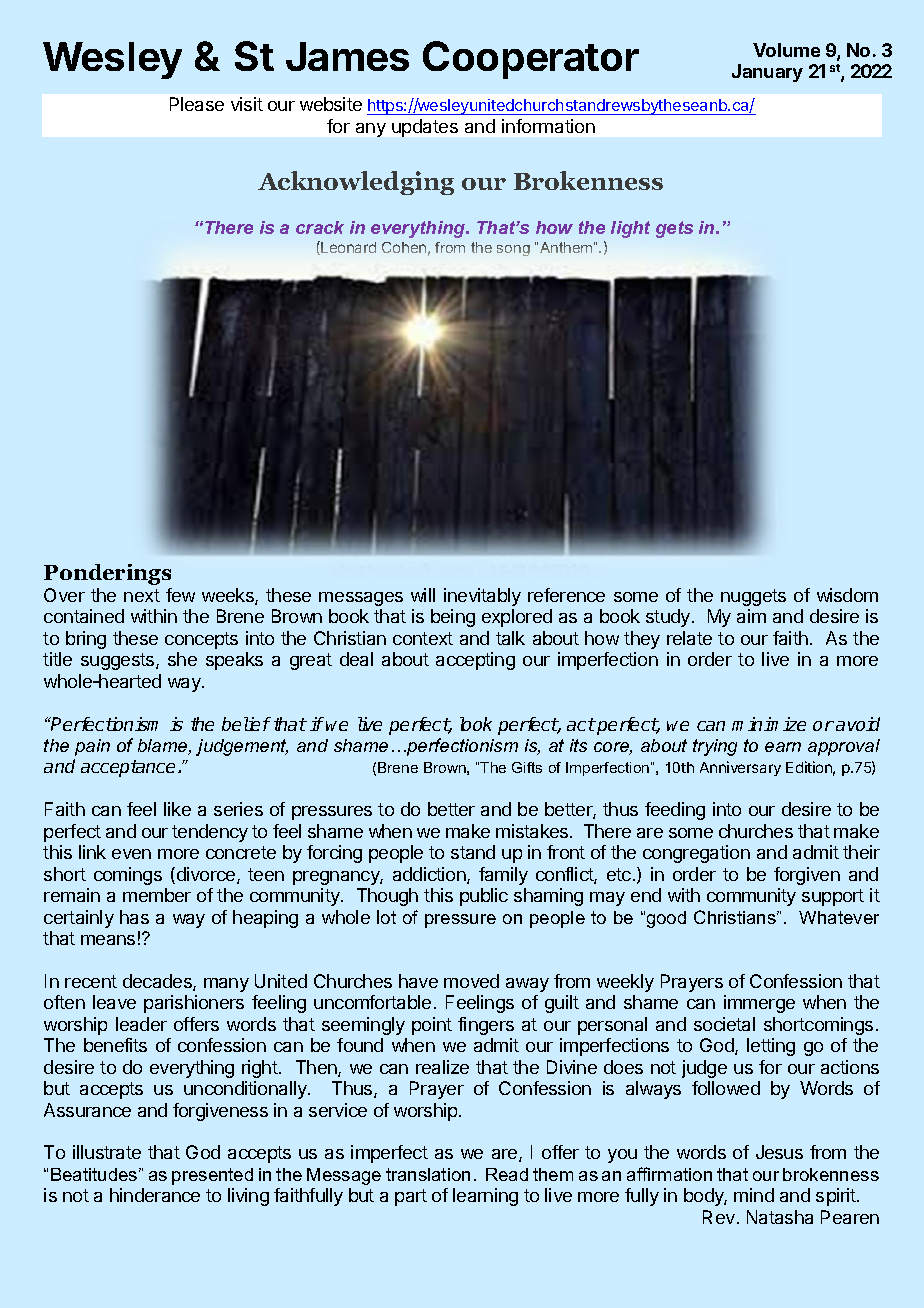 Image resolution: width=924 pixels, height=1308 pixels. I want to click on Please, so click(197, 104).
